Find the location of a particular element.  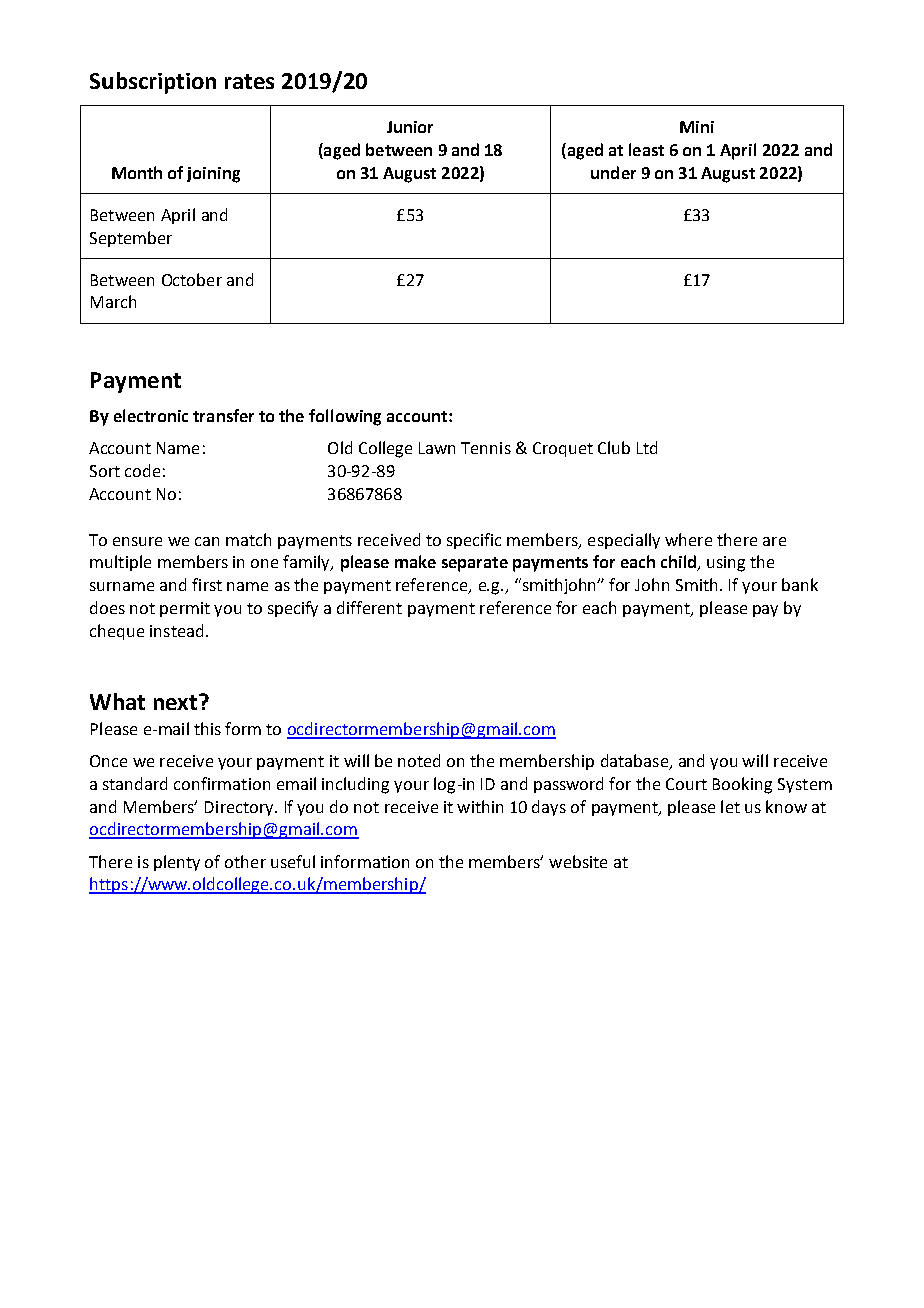

Lawn is located at coordinates (437, 448).
